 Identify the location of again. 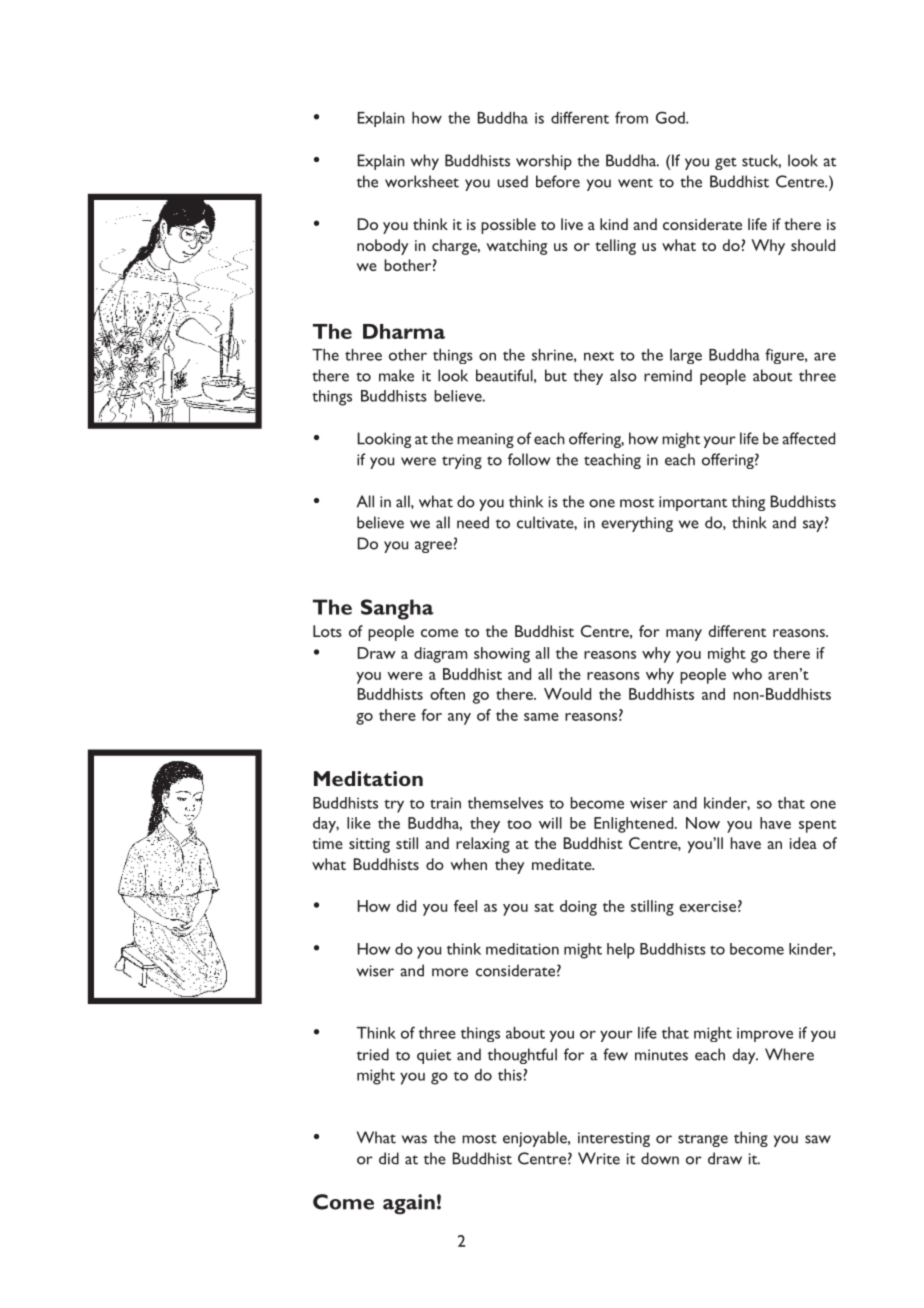
(409, 1204).
